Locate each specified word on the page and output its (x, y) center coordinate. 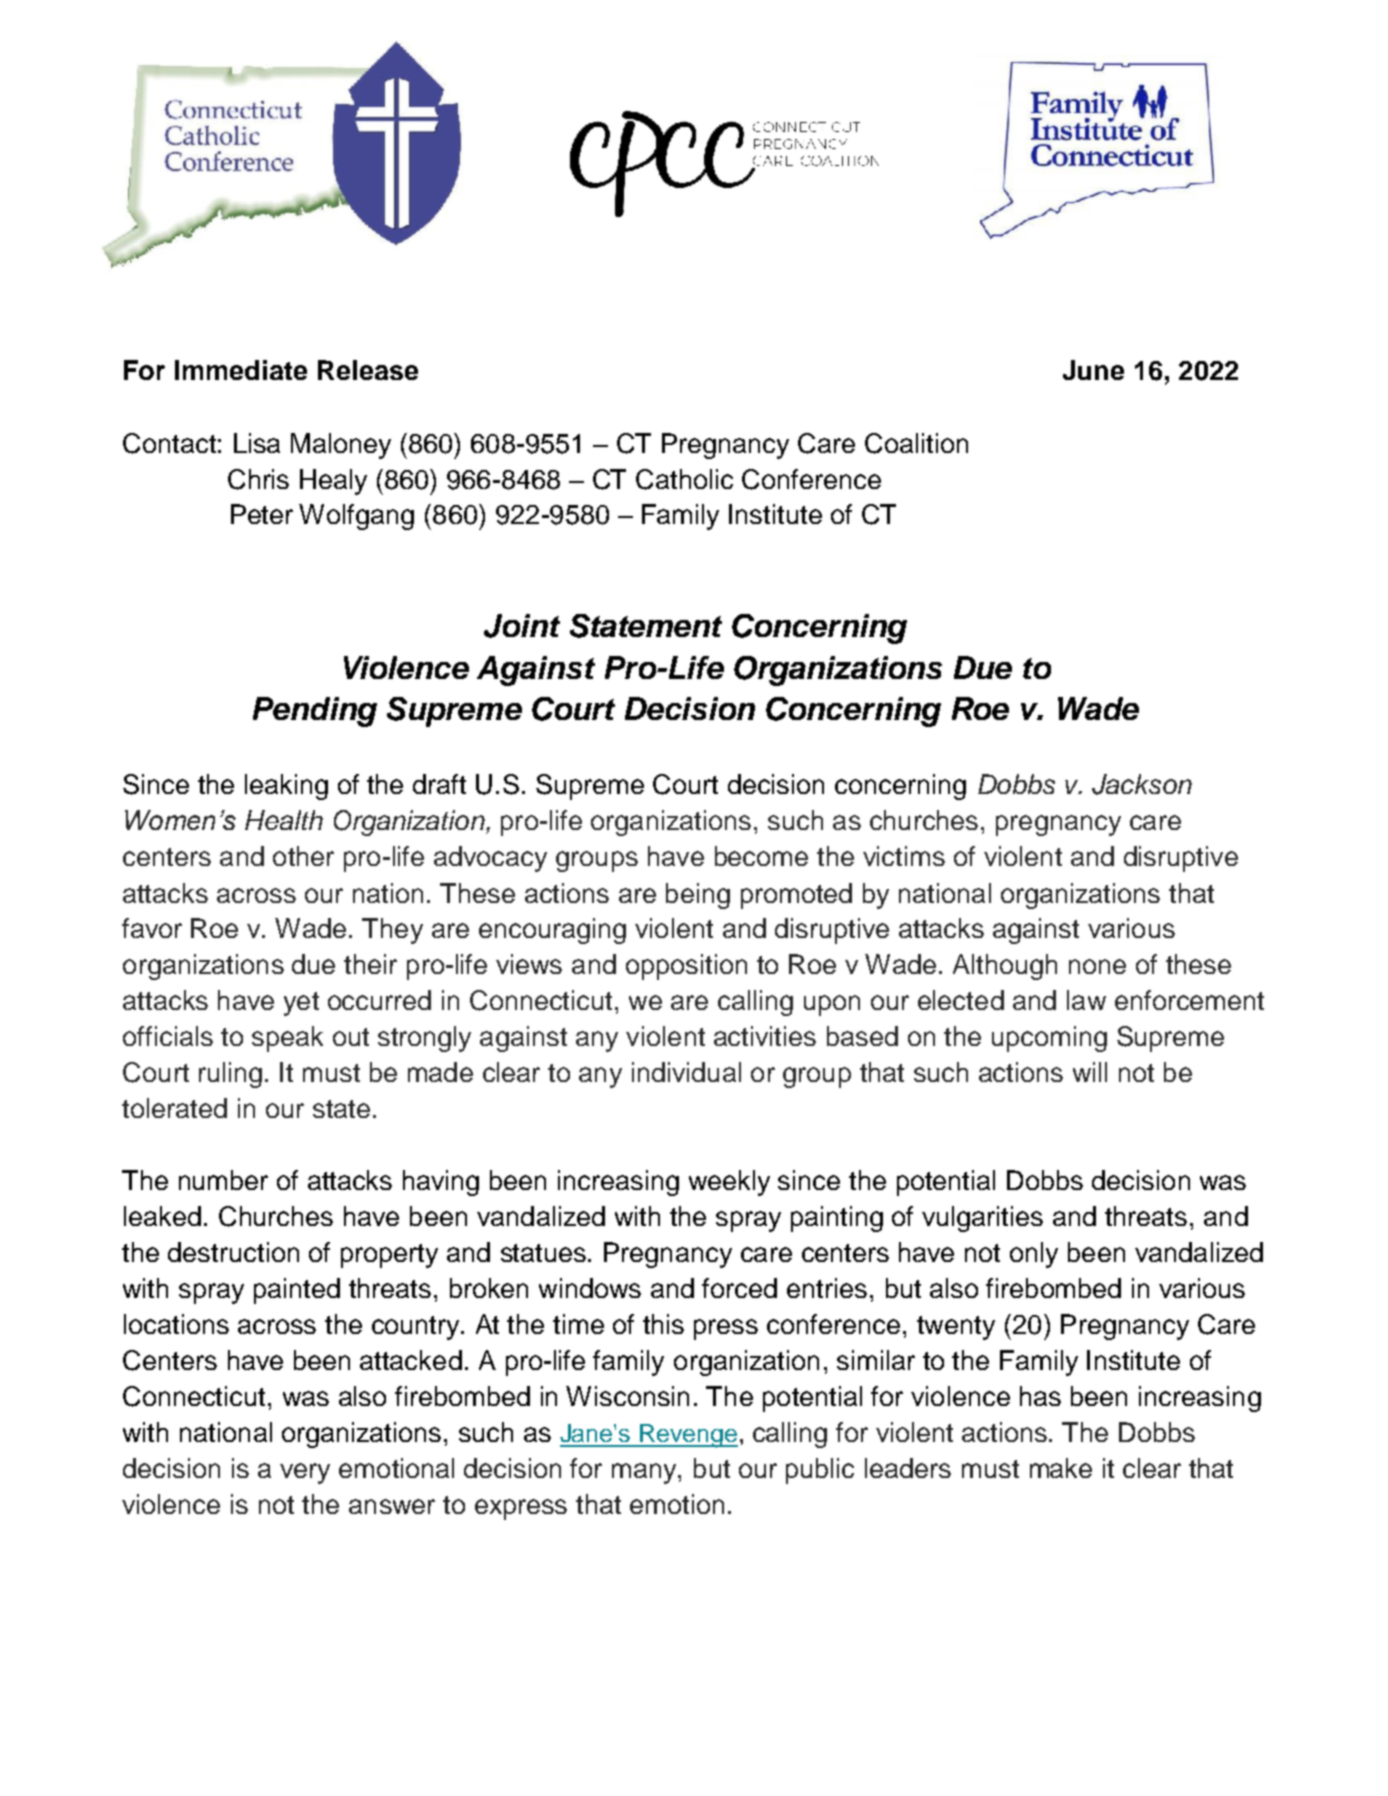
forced (739, 1288)
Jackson (1142, 784)
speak (287, 1039)
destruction (233, 1252)
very (305, 1473)
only (1034, 1255)
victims (904, 856)
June (1093, 370)
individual (686, 1072)
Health (284, 820)
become (761, 856)
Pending (315, 712)
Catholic (684, 479)
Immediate (241, 370)
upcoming (1049, 1039)
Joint (522, 626)
